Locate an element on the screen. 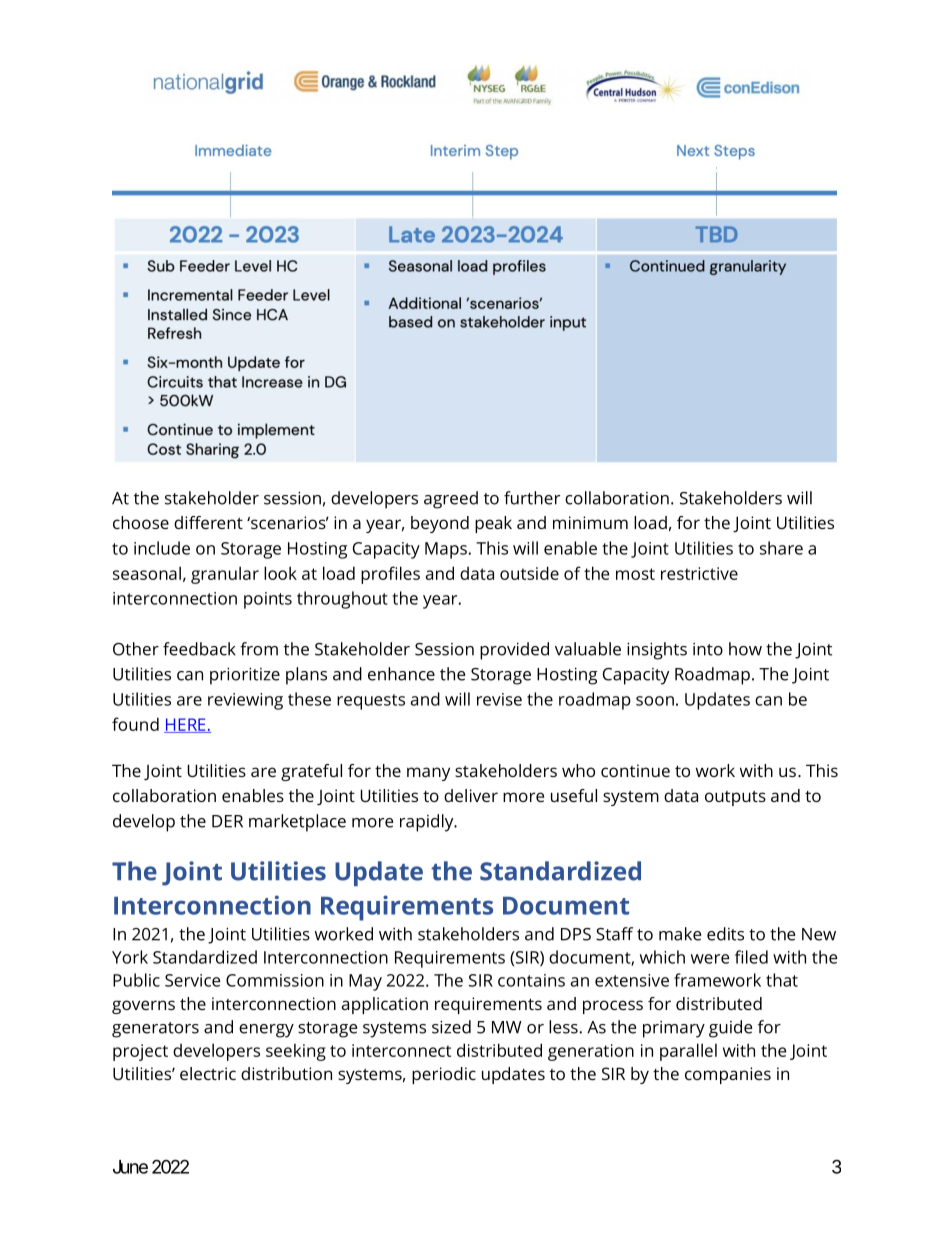 This screenshot has width=952, height=1233. outputs is located at coordinates (735, 798).
